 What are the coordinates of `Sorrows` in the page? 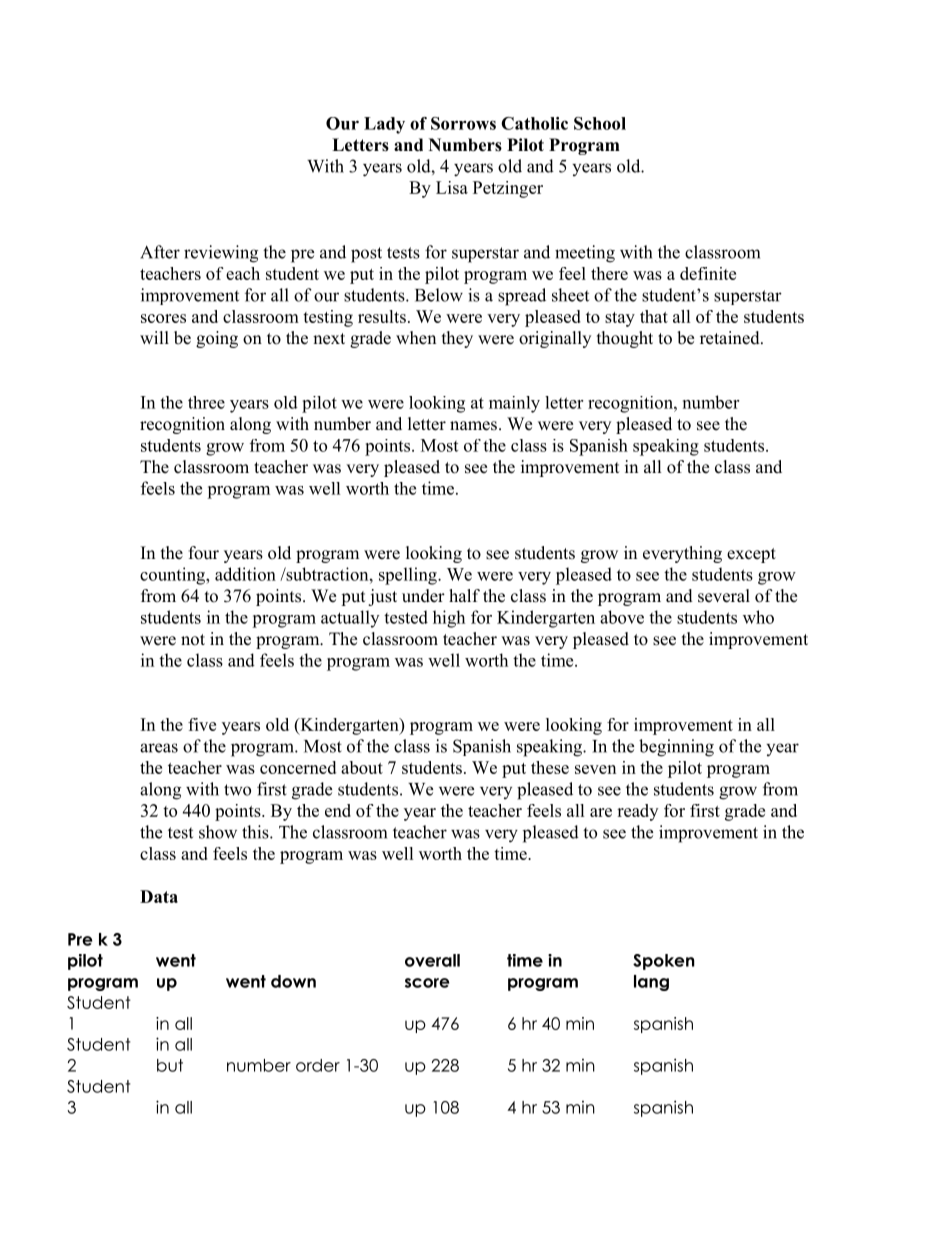 It's located at (463, 123).
